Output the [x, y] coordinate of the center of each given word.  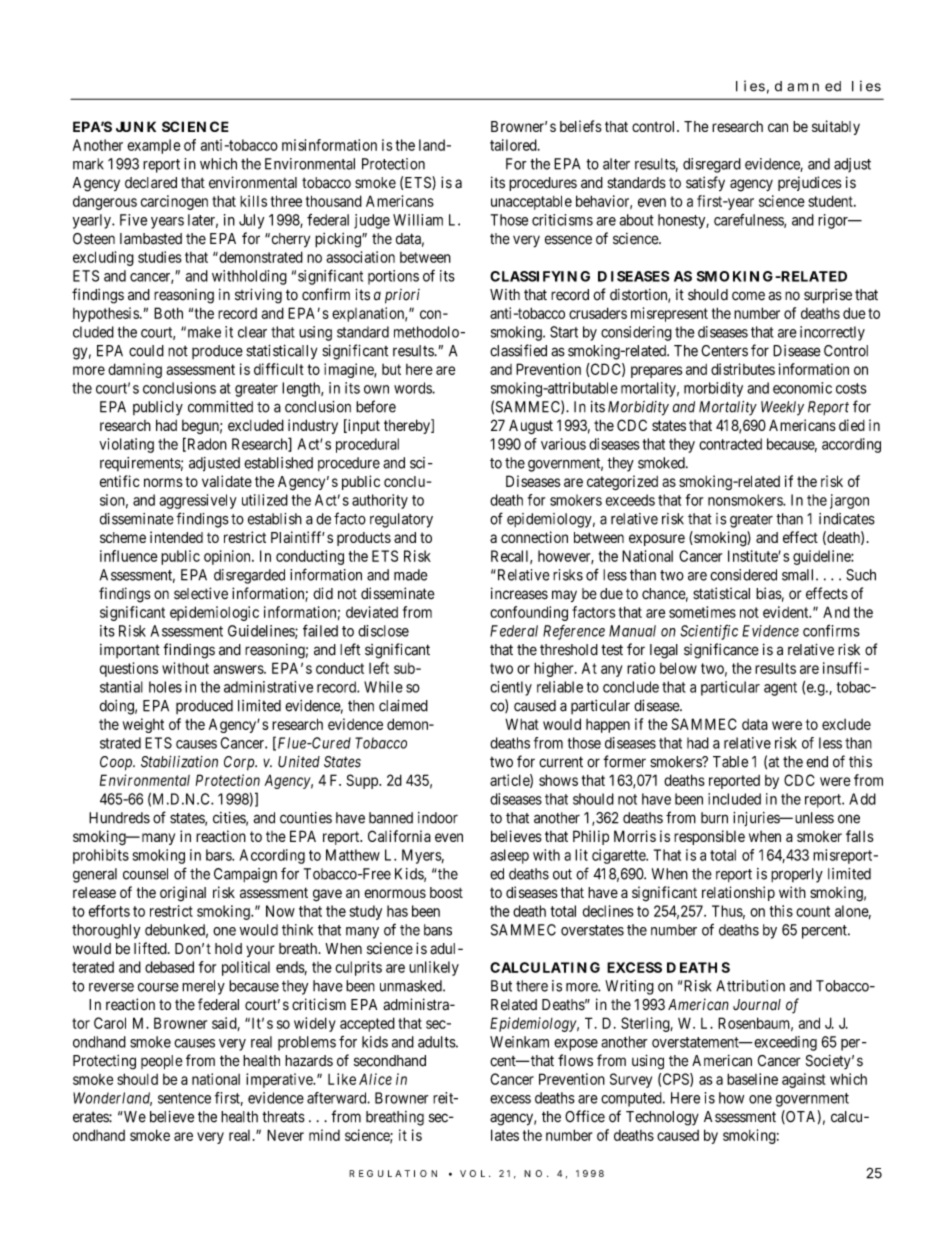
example [154, 146]
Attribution [750, 986]
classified [518, 350]
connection [534, 537]
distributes [743, 369]
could [146, 351]
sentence [184, 1098]
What [522, 724]
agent [780, 689]
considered [743, 575]
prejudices [810, 183]
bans [438, 930]
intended [176, 537]
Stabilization [179, 761]
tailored [514, 145]
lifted [151, 948]
